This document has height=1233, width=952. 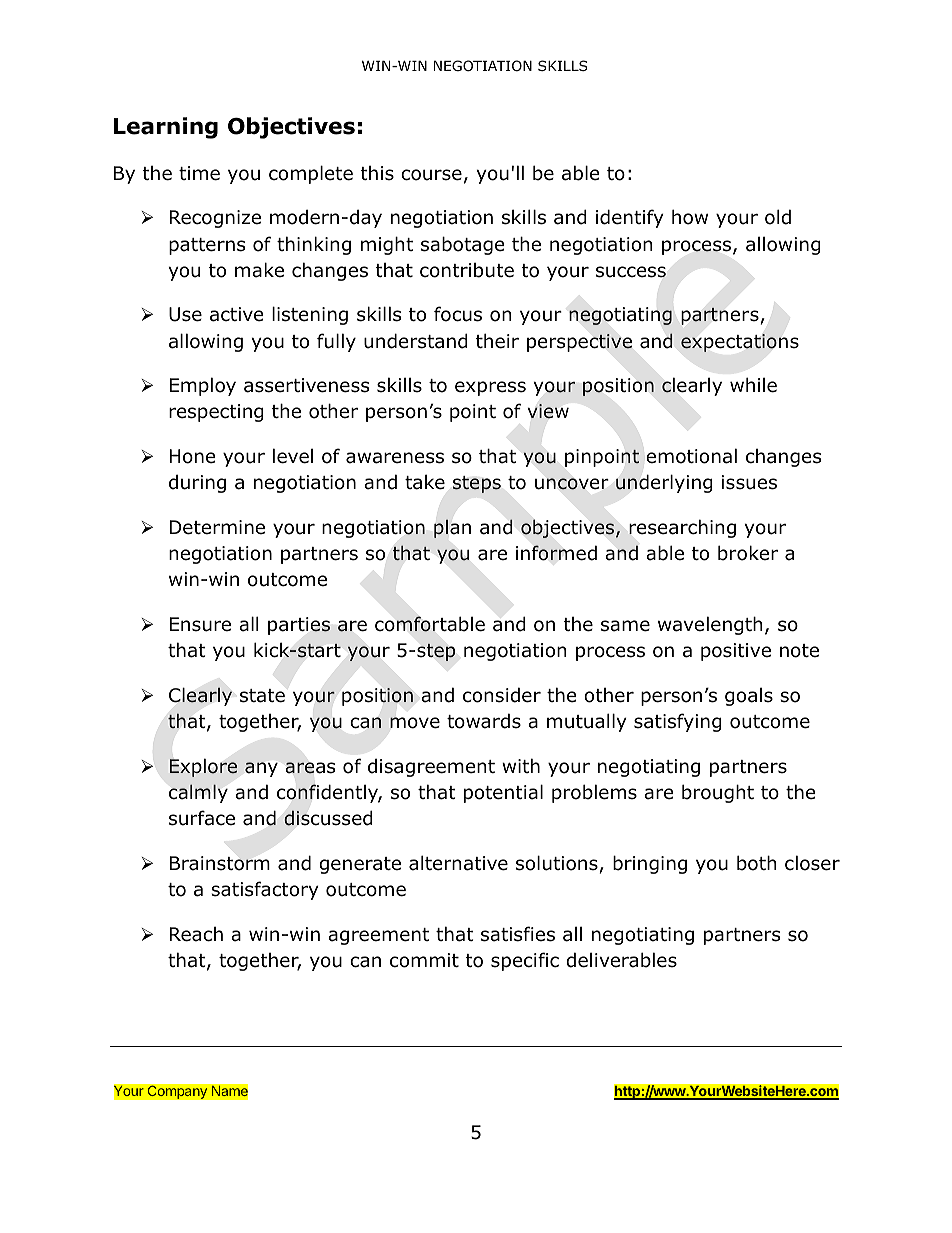 I want to click on broker, so click(x=748, y=553).
